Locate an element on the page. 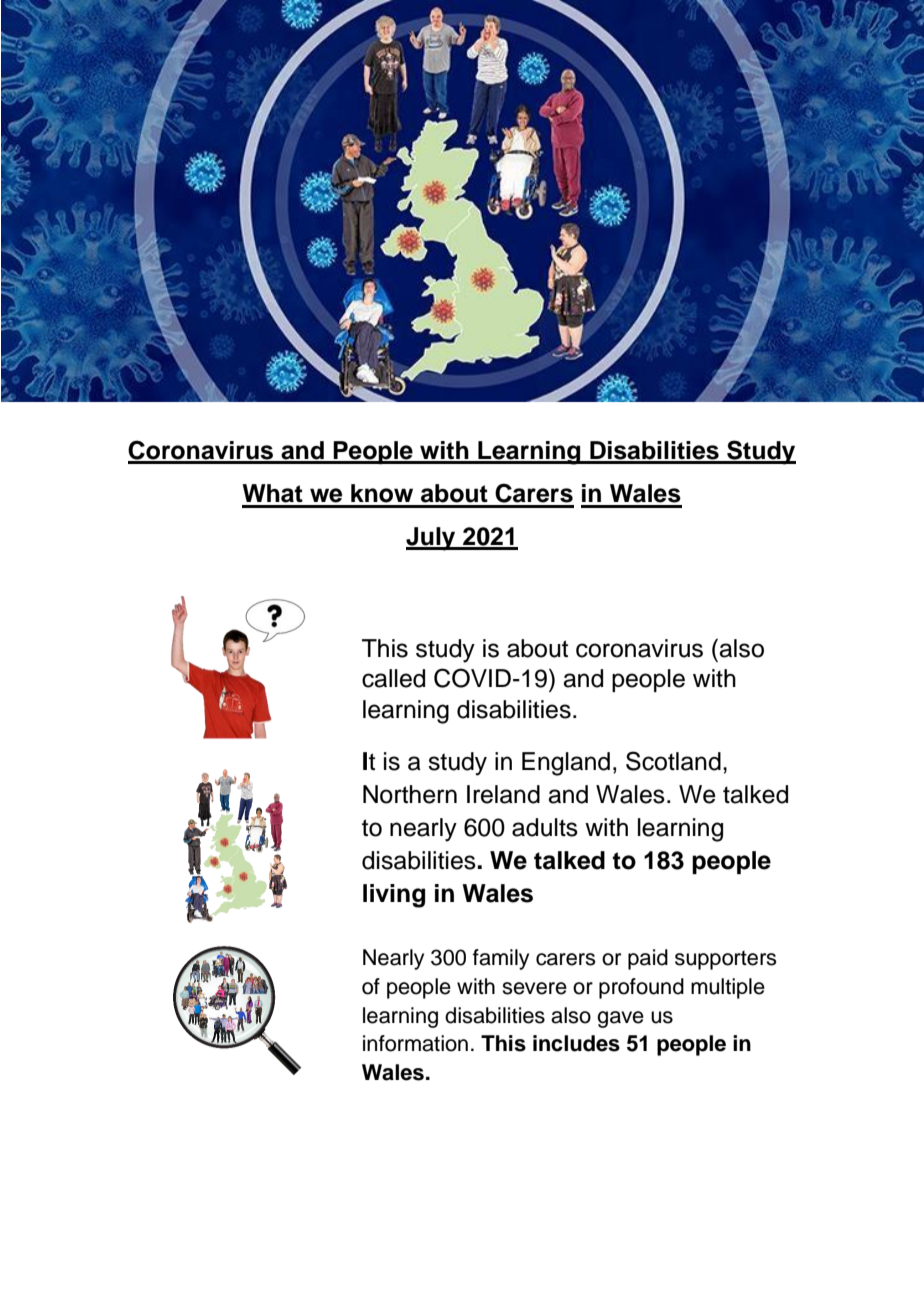 The image size is (924, 1308). adults is located at coordinates (545, 827).
